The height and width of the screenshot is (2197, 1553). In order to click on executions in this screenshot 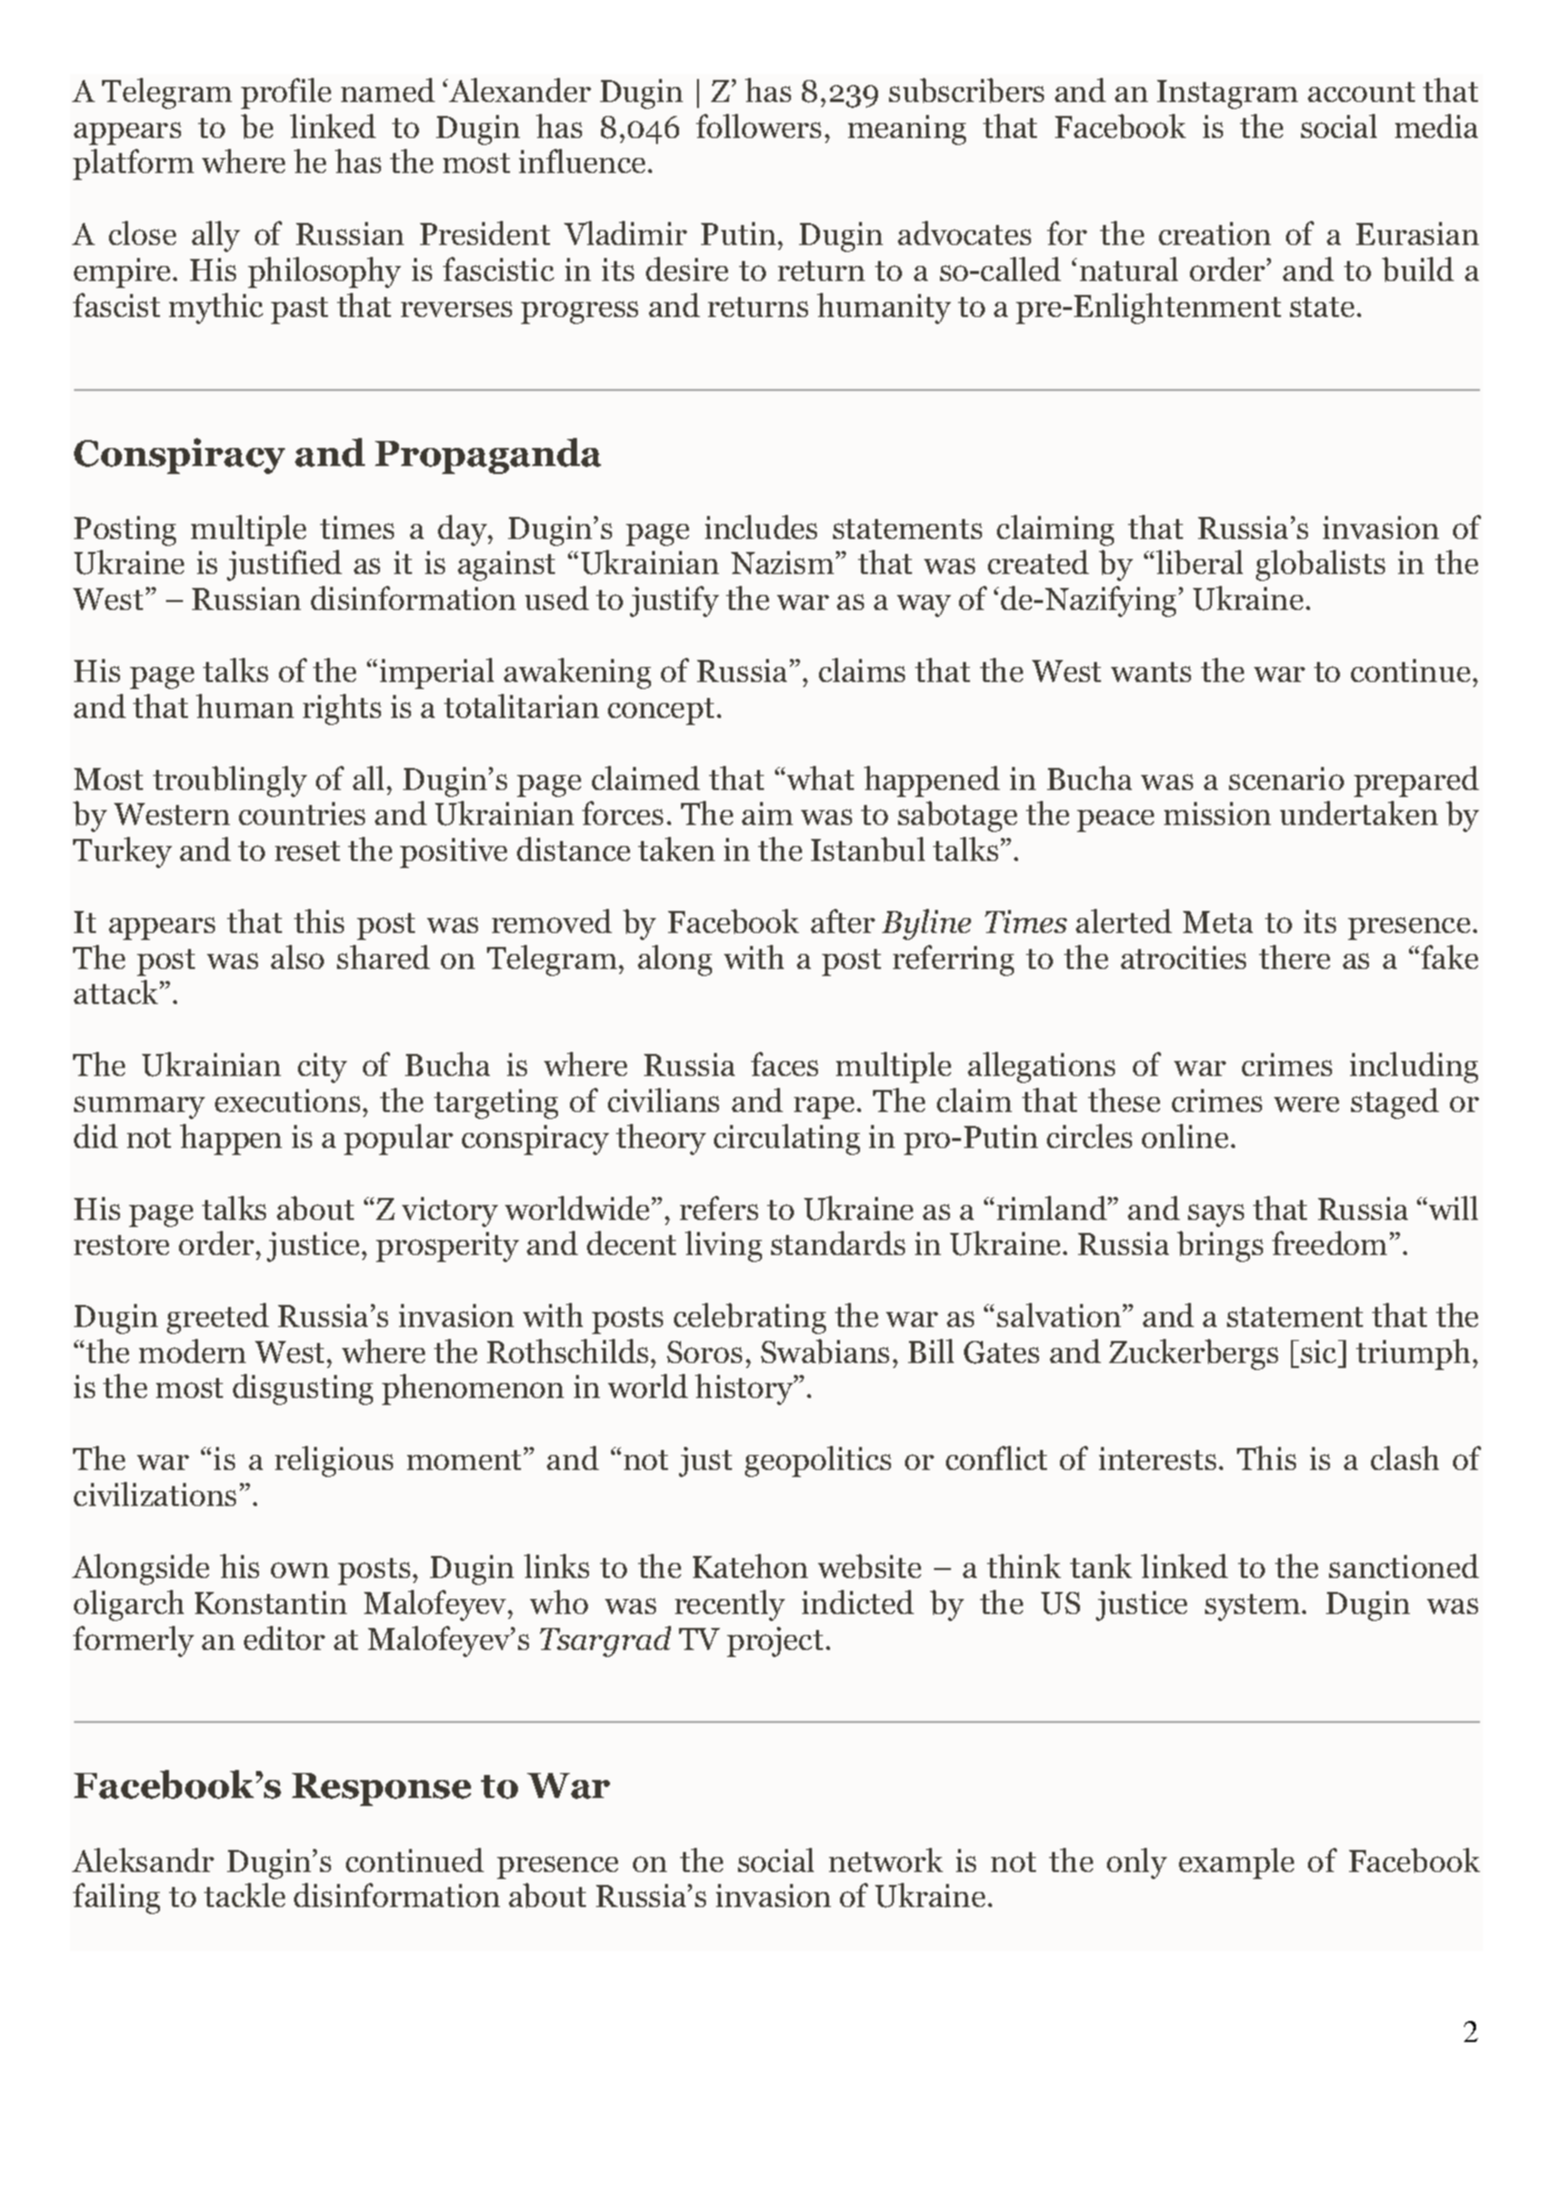, I will do `click(287, 1100)`.
